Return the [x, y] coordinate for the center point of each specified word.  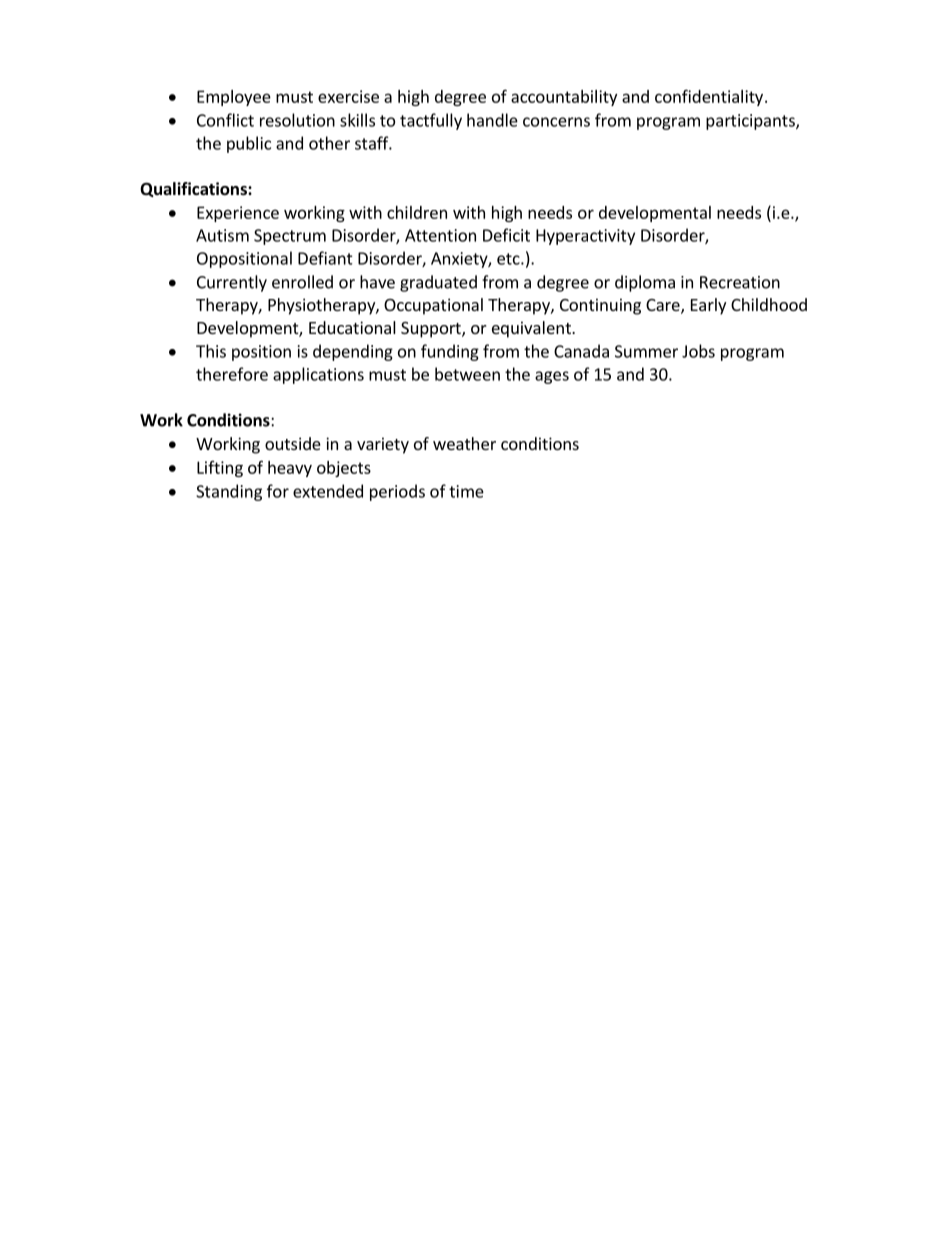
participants [751, 122]
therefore [232, 374]
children [417, 212]
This [211, 351]
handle [492, 120]
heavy [290, 469]
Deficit [506, 235]
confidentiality [709, 97]
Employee [234, 98]
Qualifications [194, 189]
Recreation [740, 282]
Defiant [325, 258]
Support [432, 330]
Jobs [698, 351]
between [467, 374]
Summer [646, 351]
